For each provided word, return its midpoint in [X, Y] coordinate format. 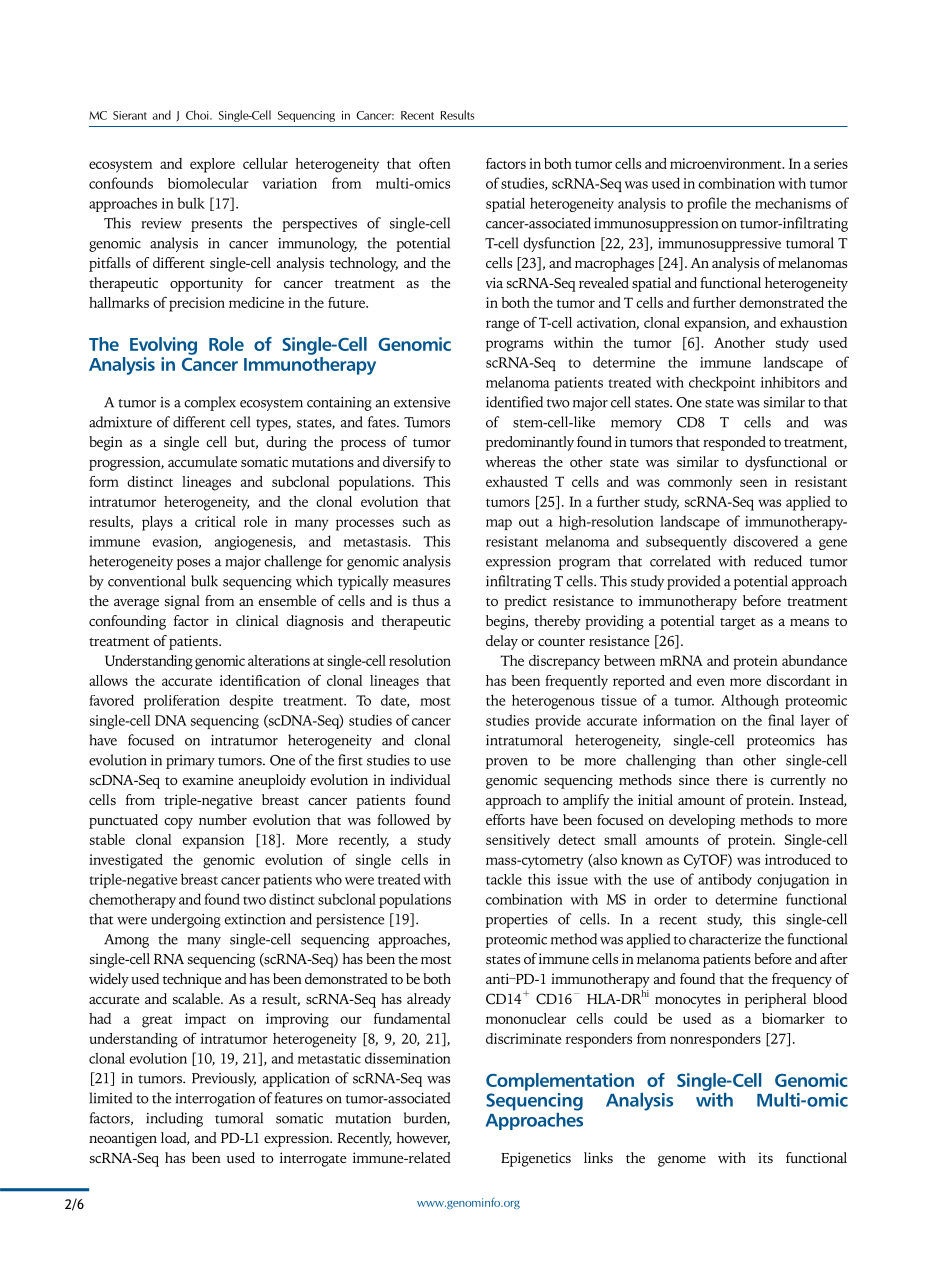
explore [212, 165]
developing [702, 821]
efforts [505, 819]
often [435, 163]
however [423, 1138]
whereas [510, 461]
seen [753, 483]
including [174, 1119]
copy [178, 823]
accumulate [202, 461]
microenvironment [727, 163]
